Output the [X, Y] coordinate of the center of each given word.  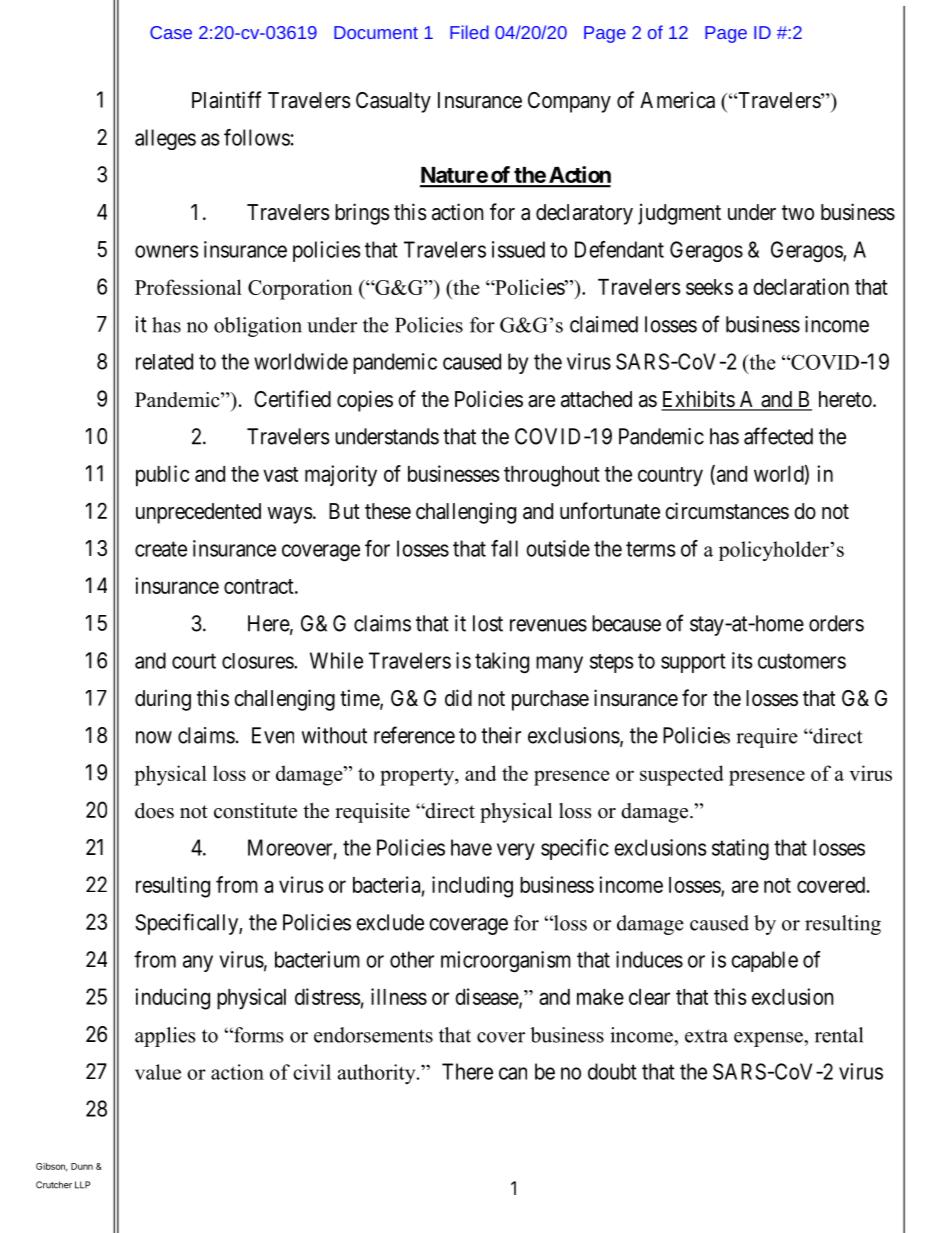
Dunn [82, 1166]
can [513, 1073]
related [164, 361]
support [693, 663]
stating [740, 849]
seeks [709, 287]
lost [488, 623]
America [677, 100]
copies [365, 401]
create [161, 549]
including [472, 887]
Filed [469, 32]
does [154, 811]
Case [171, 32]
